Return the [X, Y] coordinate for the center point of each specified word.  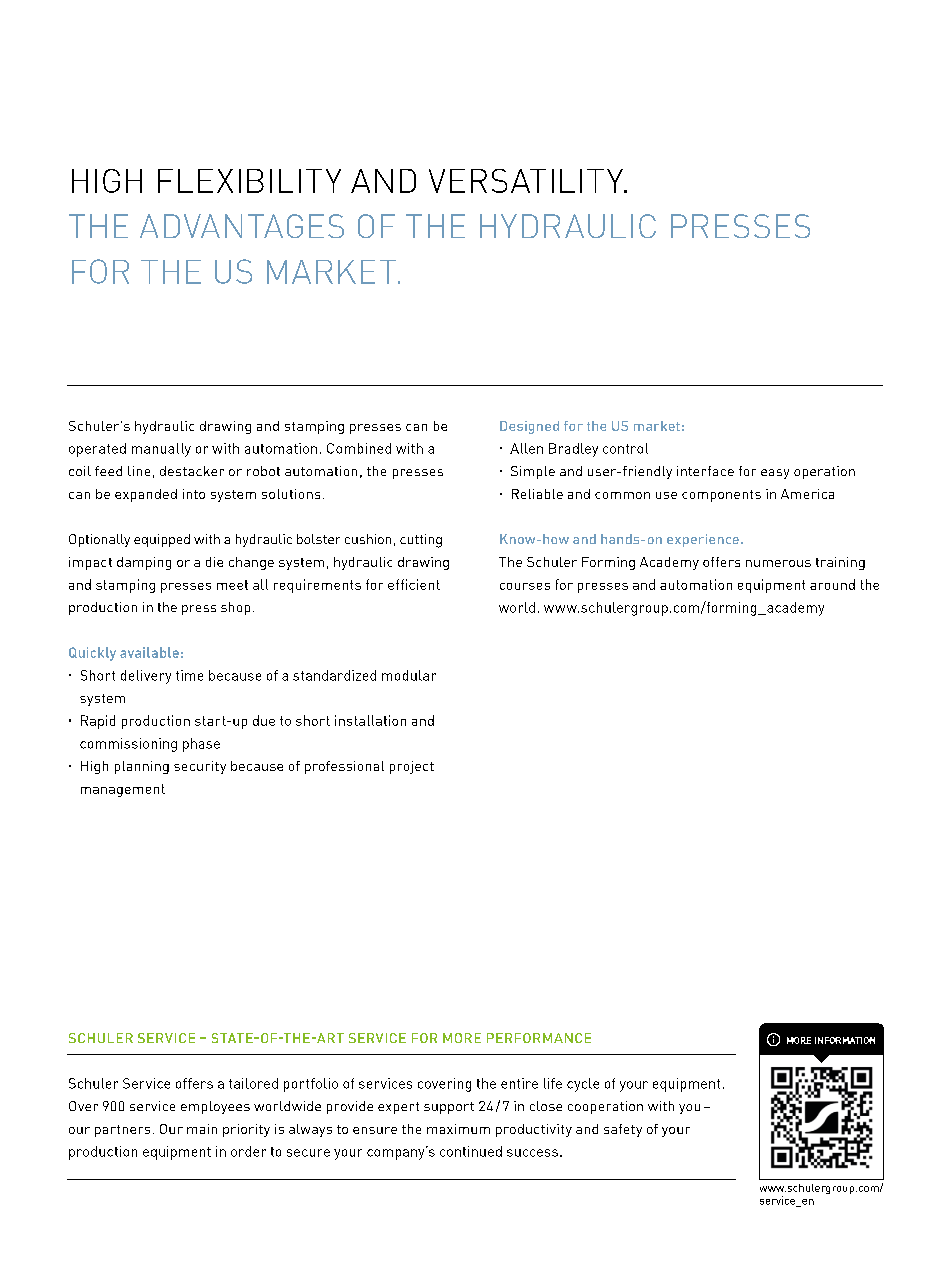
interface [705, 471]
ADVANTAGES [242, 226]
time [189, 675]
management [123, 790]
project [412, 767]
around [832, 584]
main [202, 1129]
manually [161, 450]
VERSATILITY [527, 181]
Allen [526, 448]
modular [409, 675]
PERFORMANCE [539, 1038]
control [625, 448]
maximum [458, 1129]
